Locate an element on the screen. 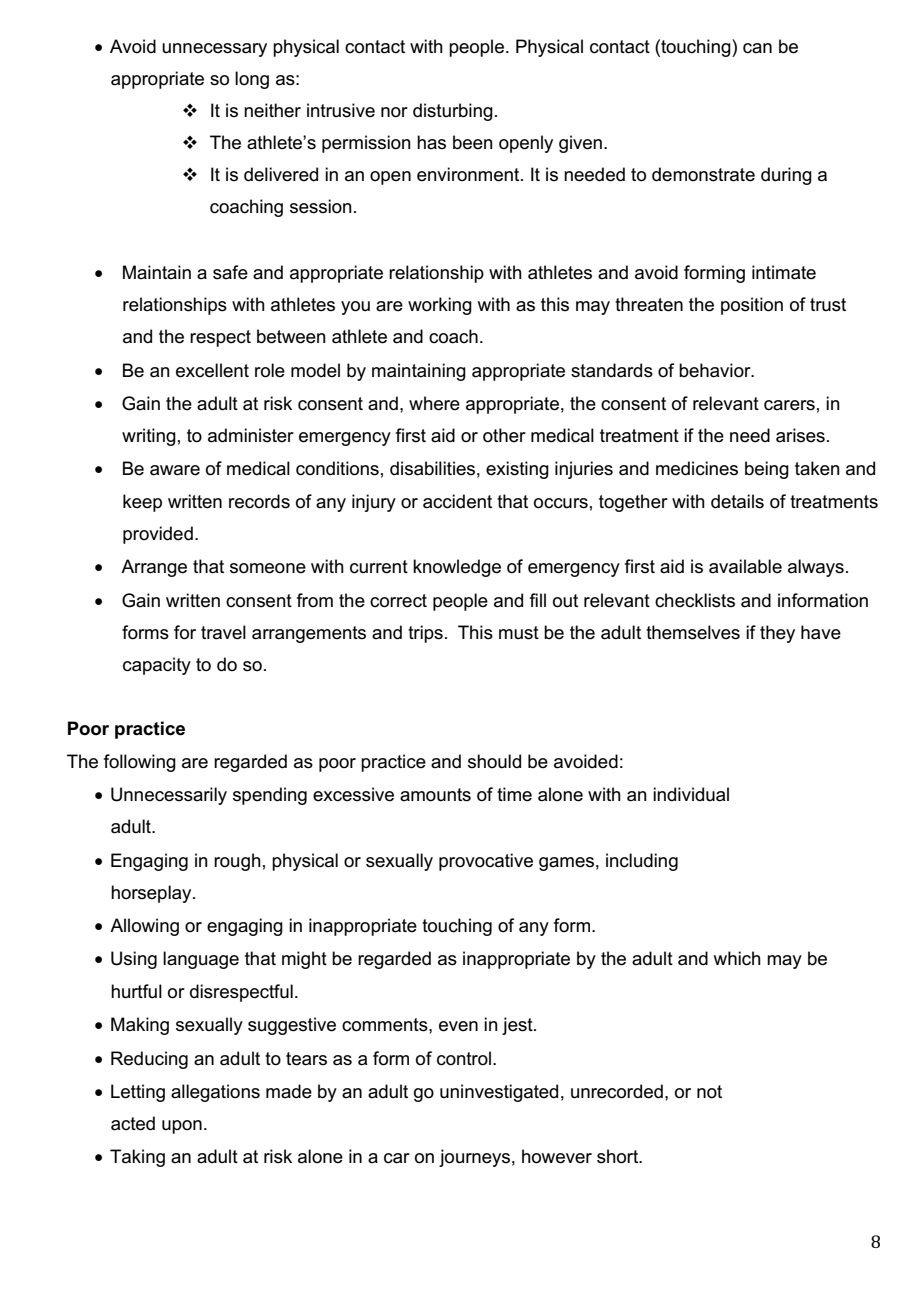 The height and width of the screenshot is (1308, 924). carers is located at coordinates (789, 405).
